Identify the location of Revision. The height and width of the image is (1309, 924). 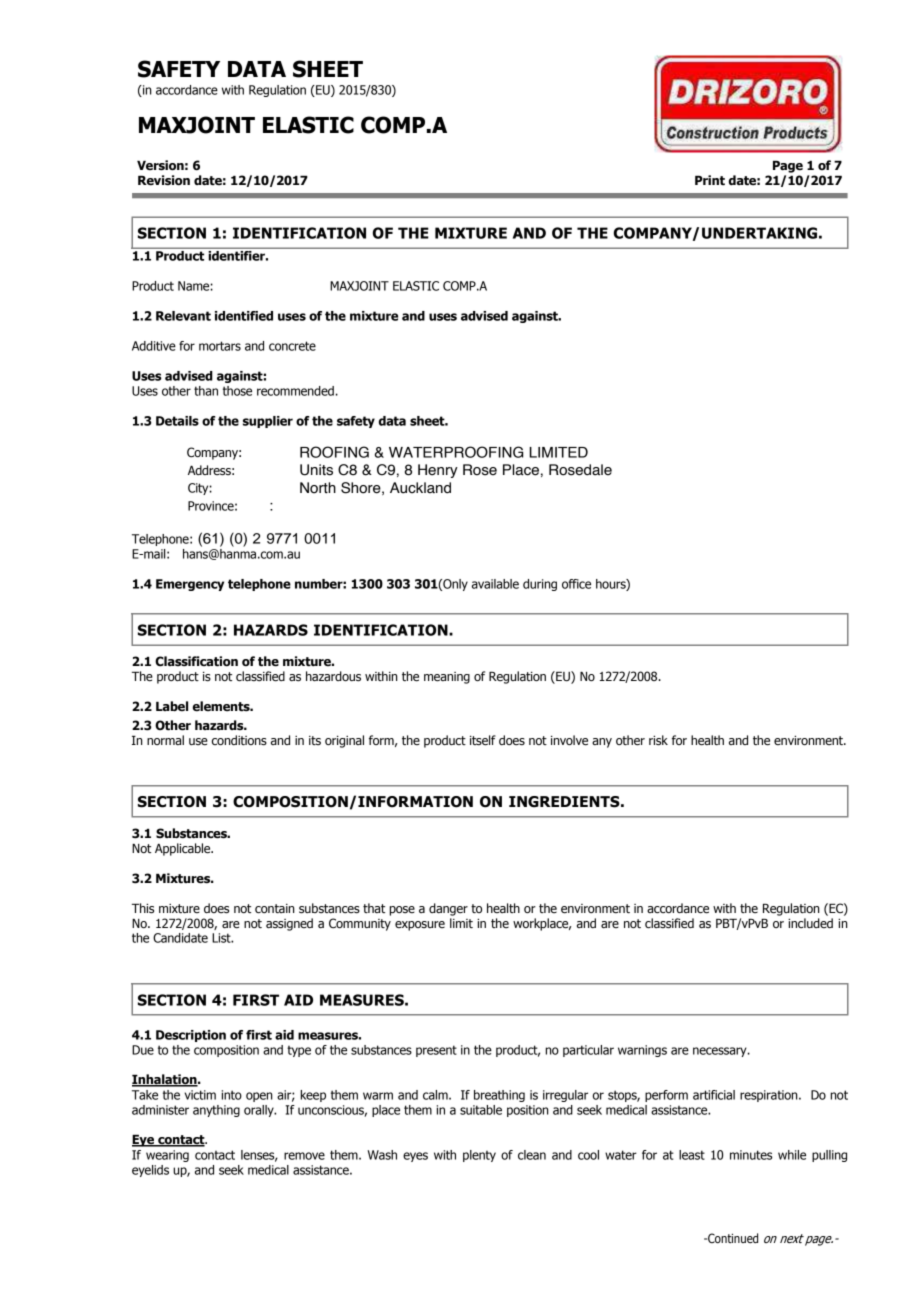
(164, 180).
